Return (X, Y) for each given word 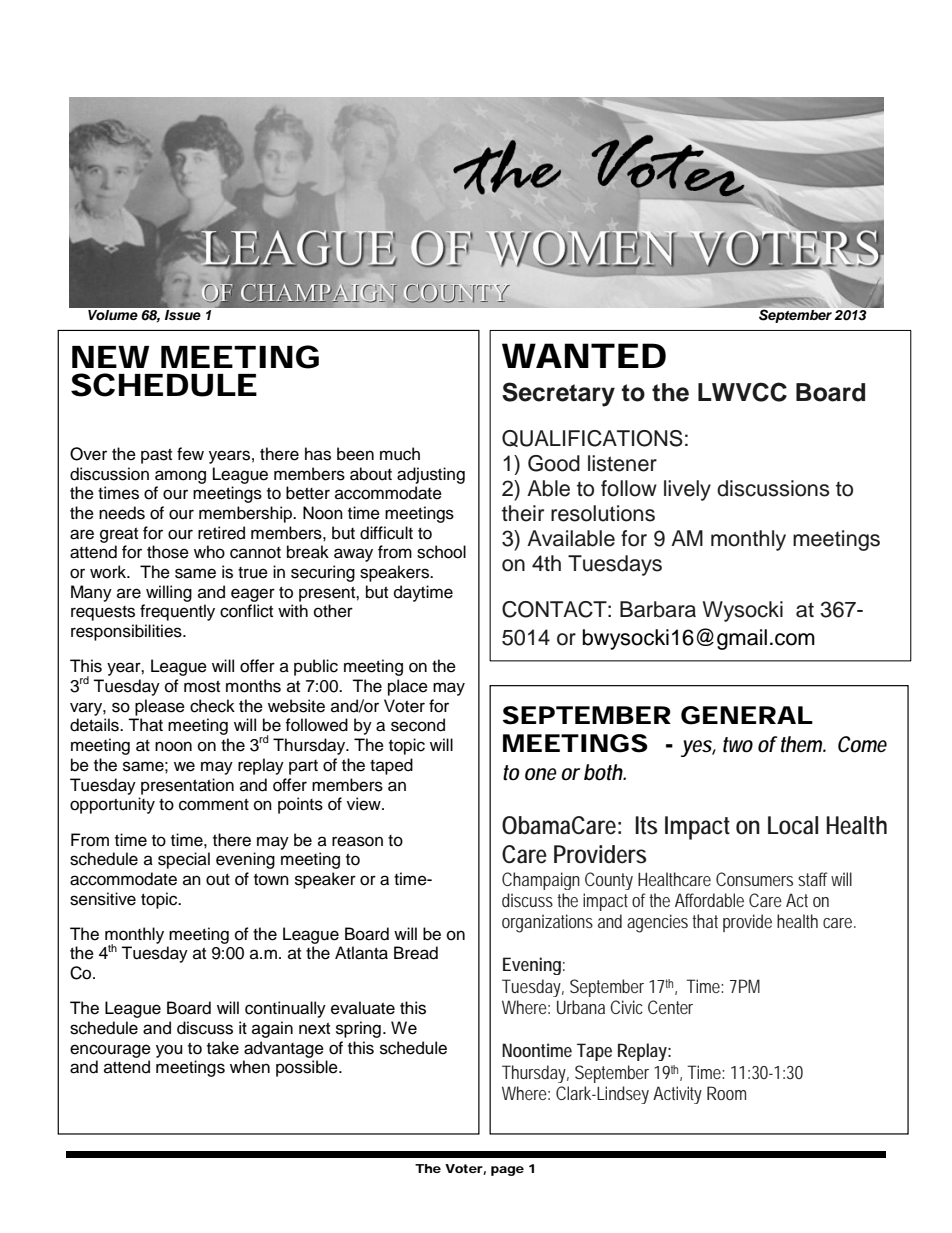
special (184, 860)
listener (622, 463)
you (169, 1051)
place (408, 687)
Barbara (658, 609)
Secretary (558, 394)
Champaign (541, 881)
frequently (177, 612)
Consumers (754, 879)
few (190, 454)
